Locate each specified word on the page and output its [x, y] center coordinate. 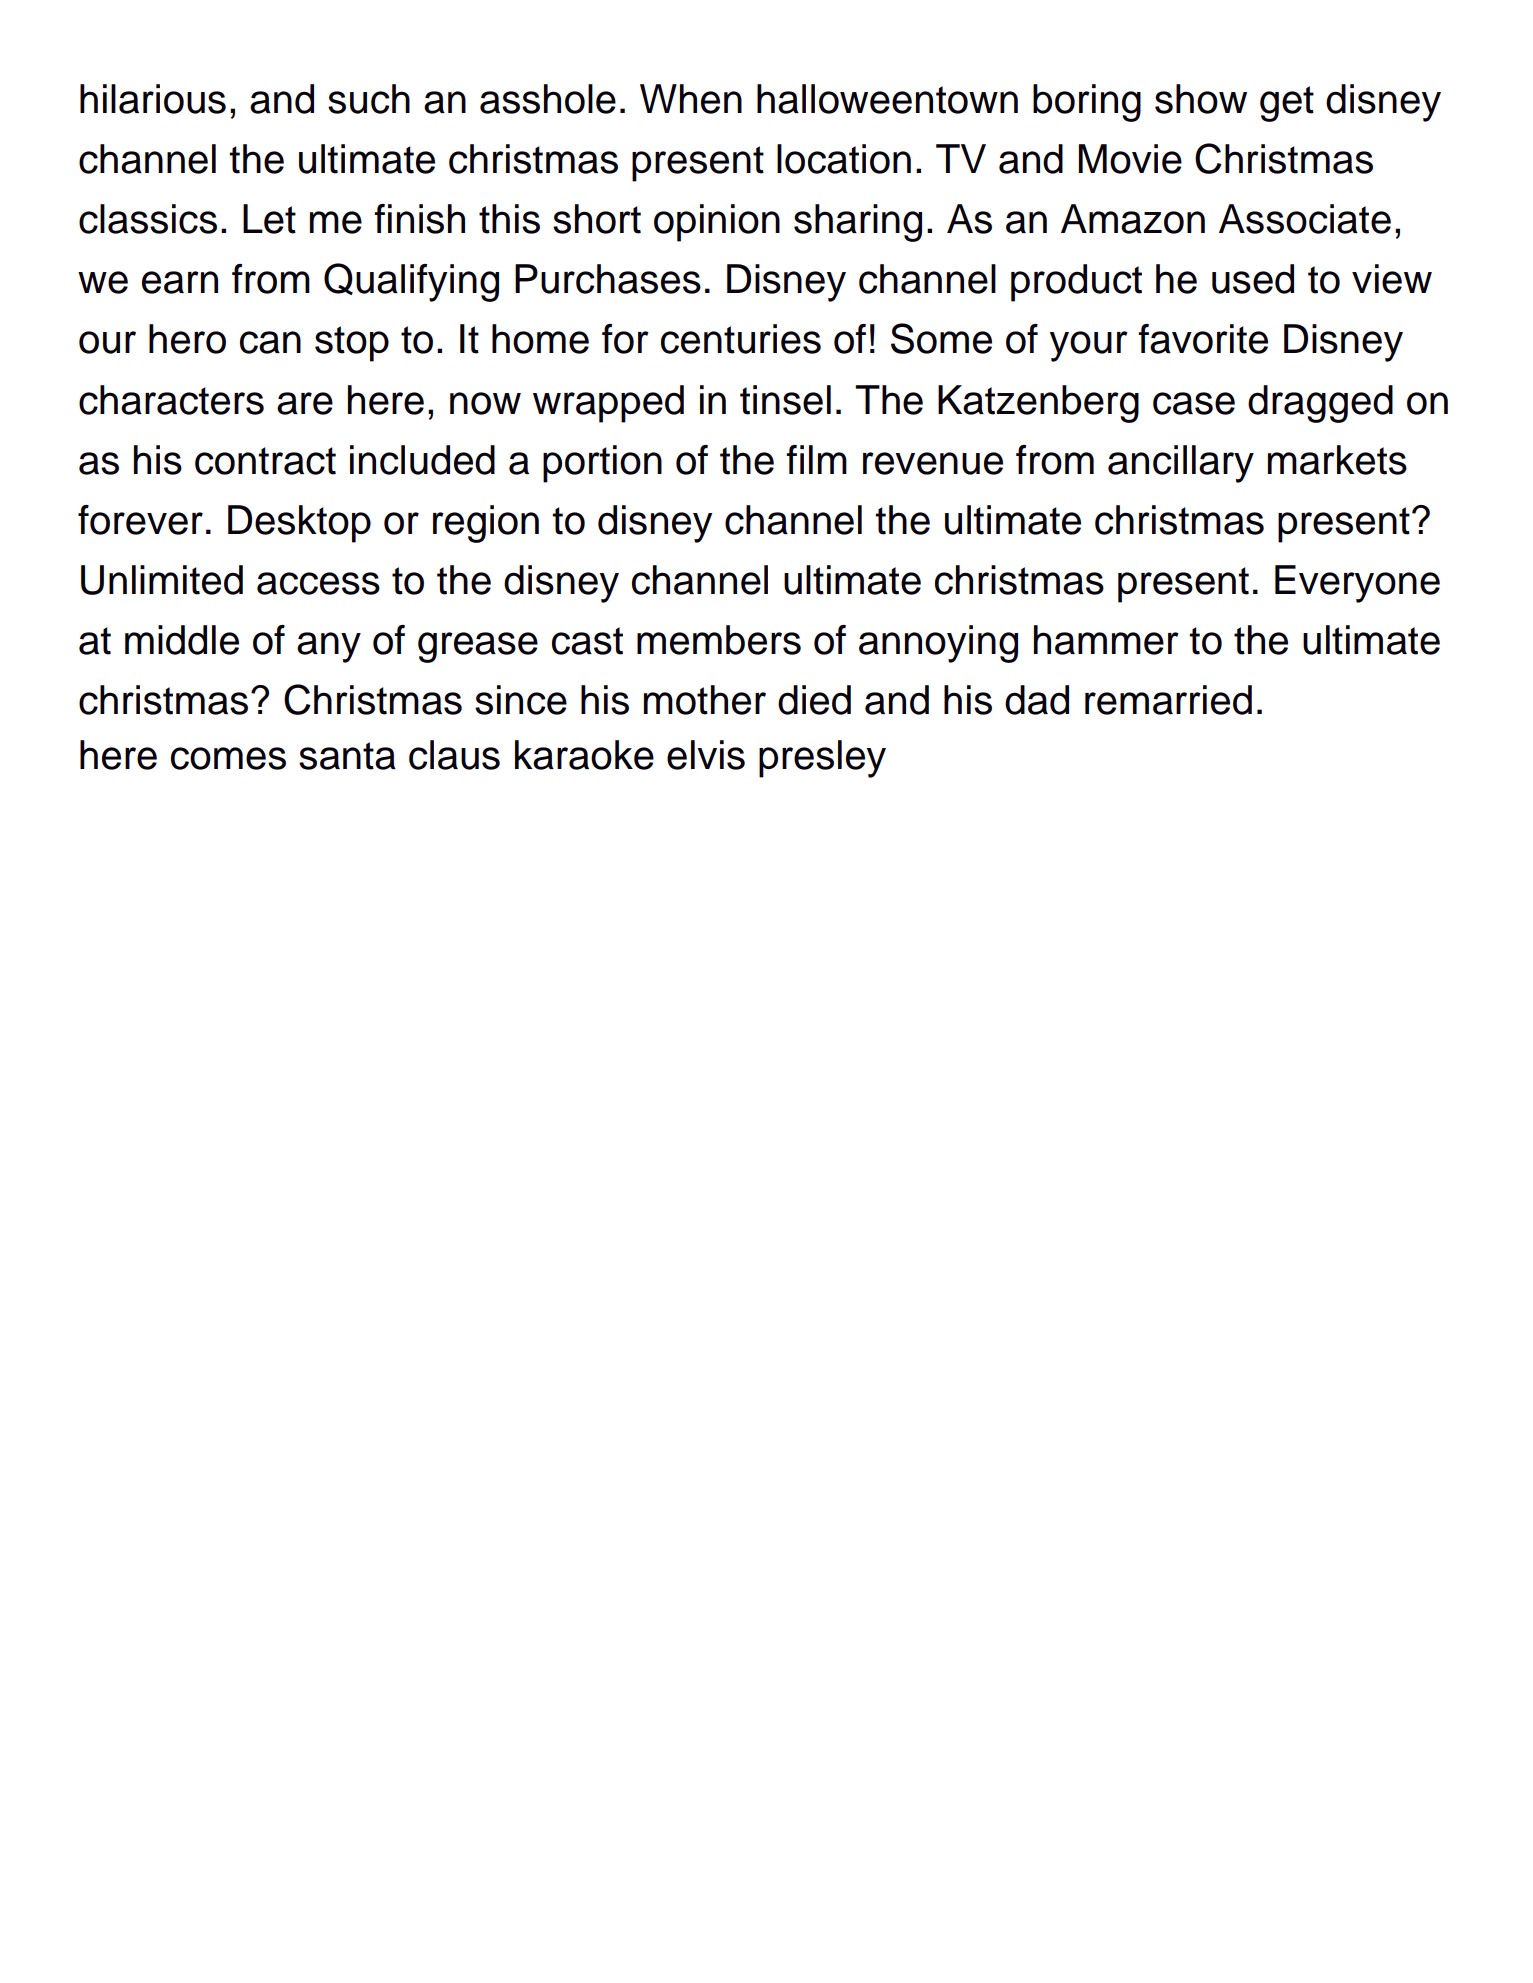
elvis [706, 755]
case [1194, 403]
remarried [1168, 700]
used [1253, 279]
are [305, 403]
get [1287, 104]
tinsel [785, 400]
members [719, 640]
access [318, 583]
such [369, 99]
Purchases [608, 279]
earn [180, 282]
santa [347, 756]
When [691, 99]
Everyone [1357, 584]
